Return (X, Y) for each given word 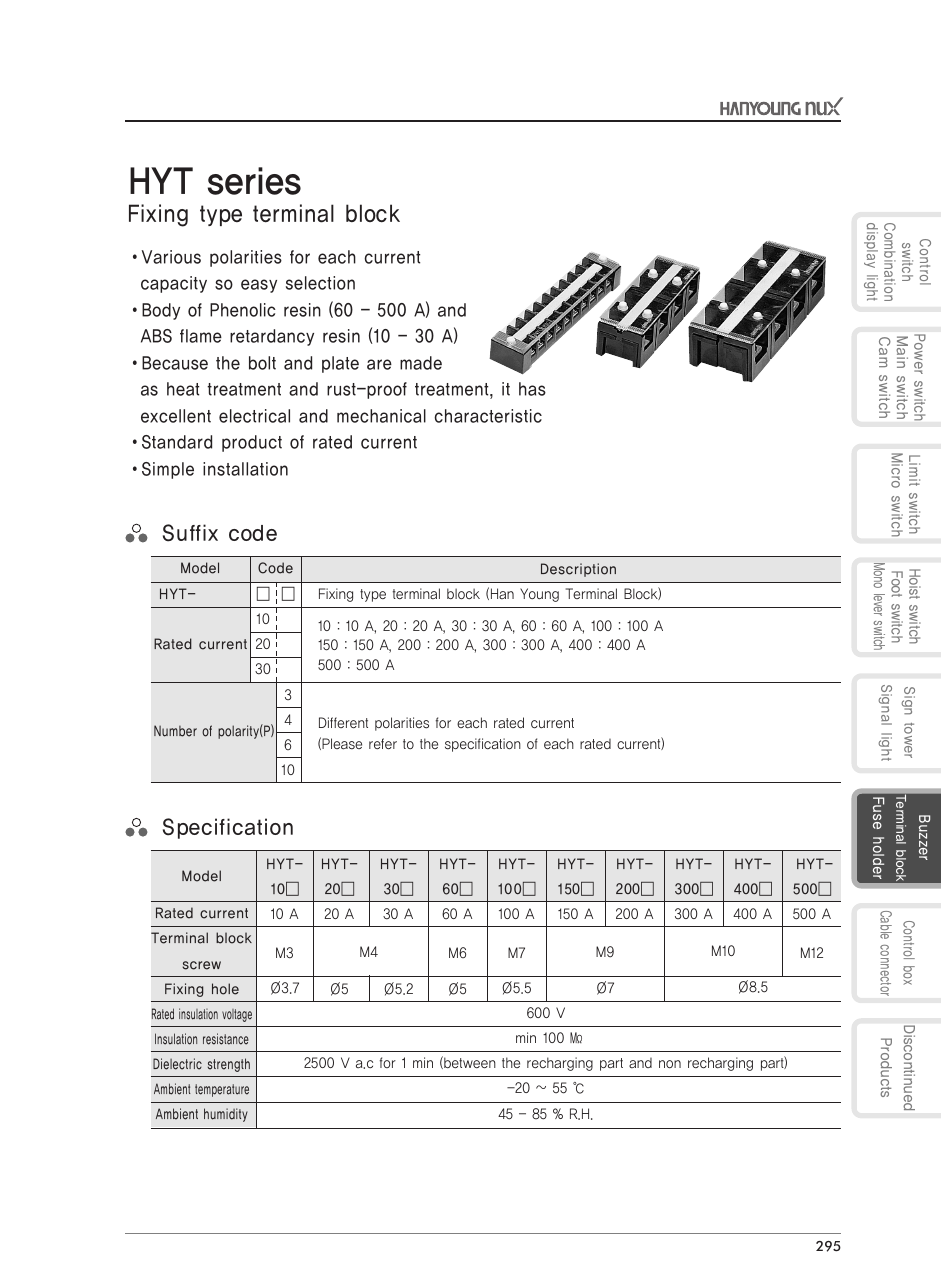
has (532, 389)
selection (320, 283)
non (670, 1064)
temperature (222, 1090)
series (254, 181)
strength (229, 1065)
